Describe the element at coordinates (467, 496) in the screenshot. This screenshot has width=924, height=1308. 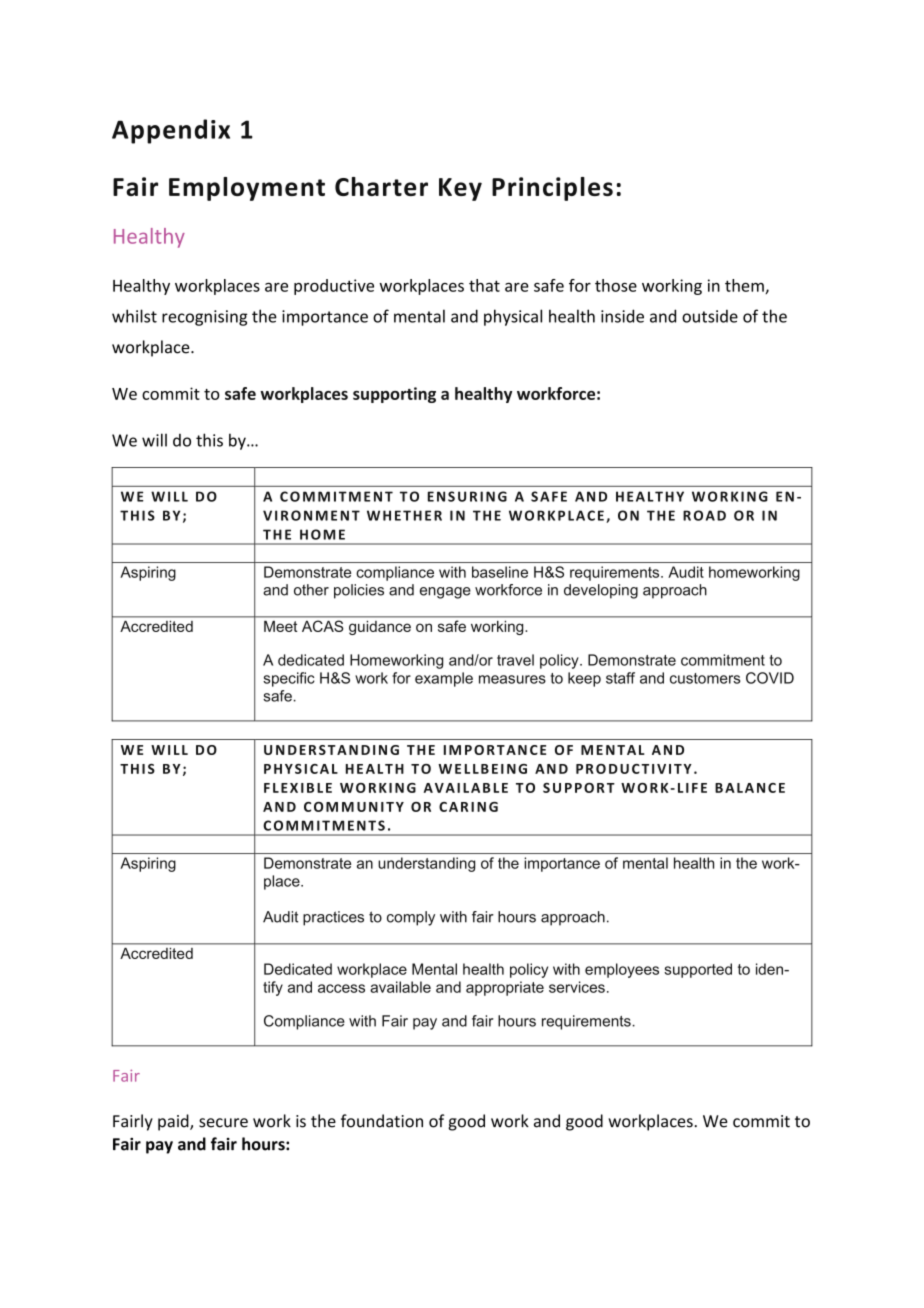
I see `ENSURING` at that location.
